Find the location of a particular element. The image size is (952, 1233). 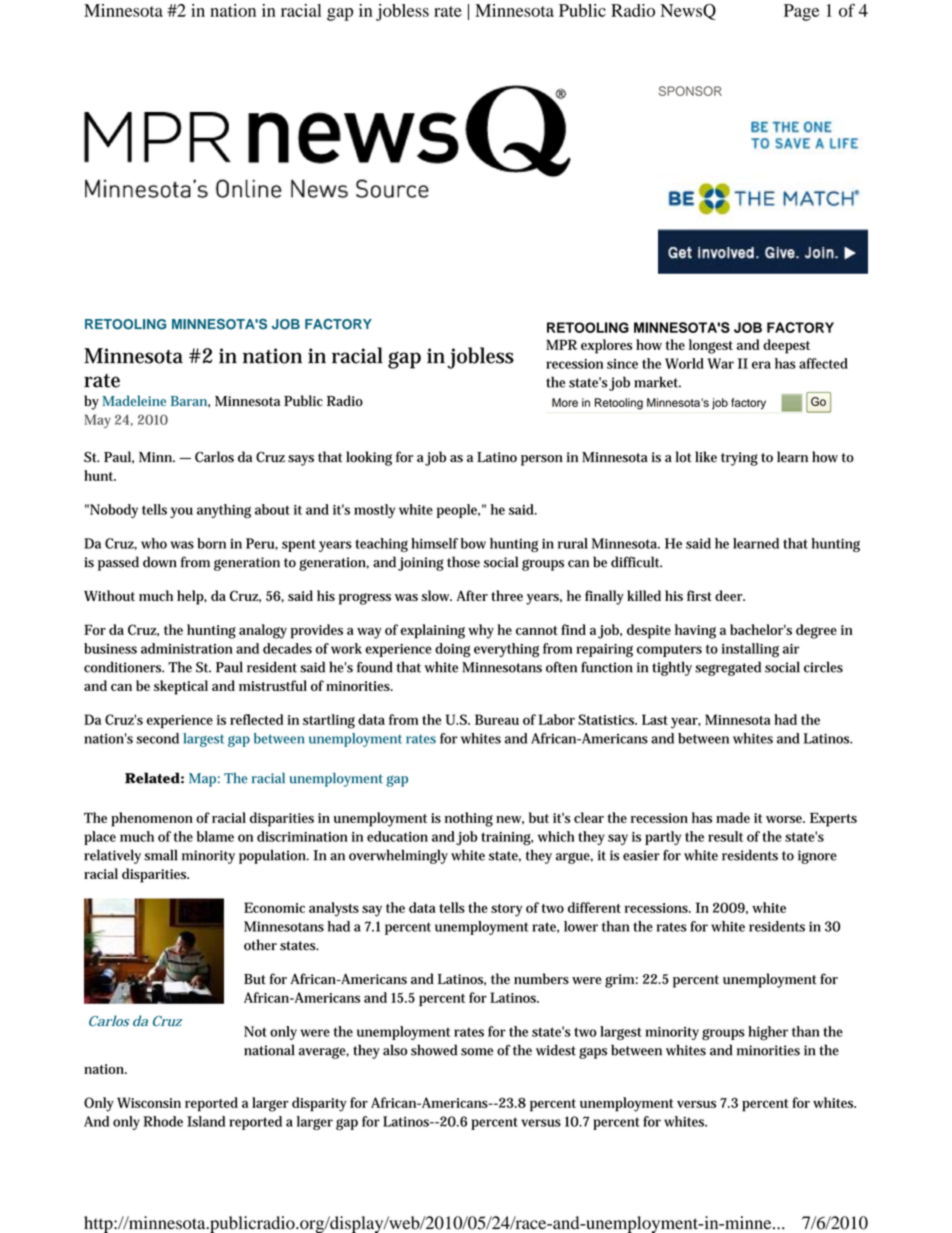

longest is located at coordinates (711, 346).
